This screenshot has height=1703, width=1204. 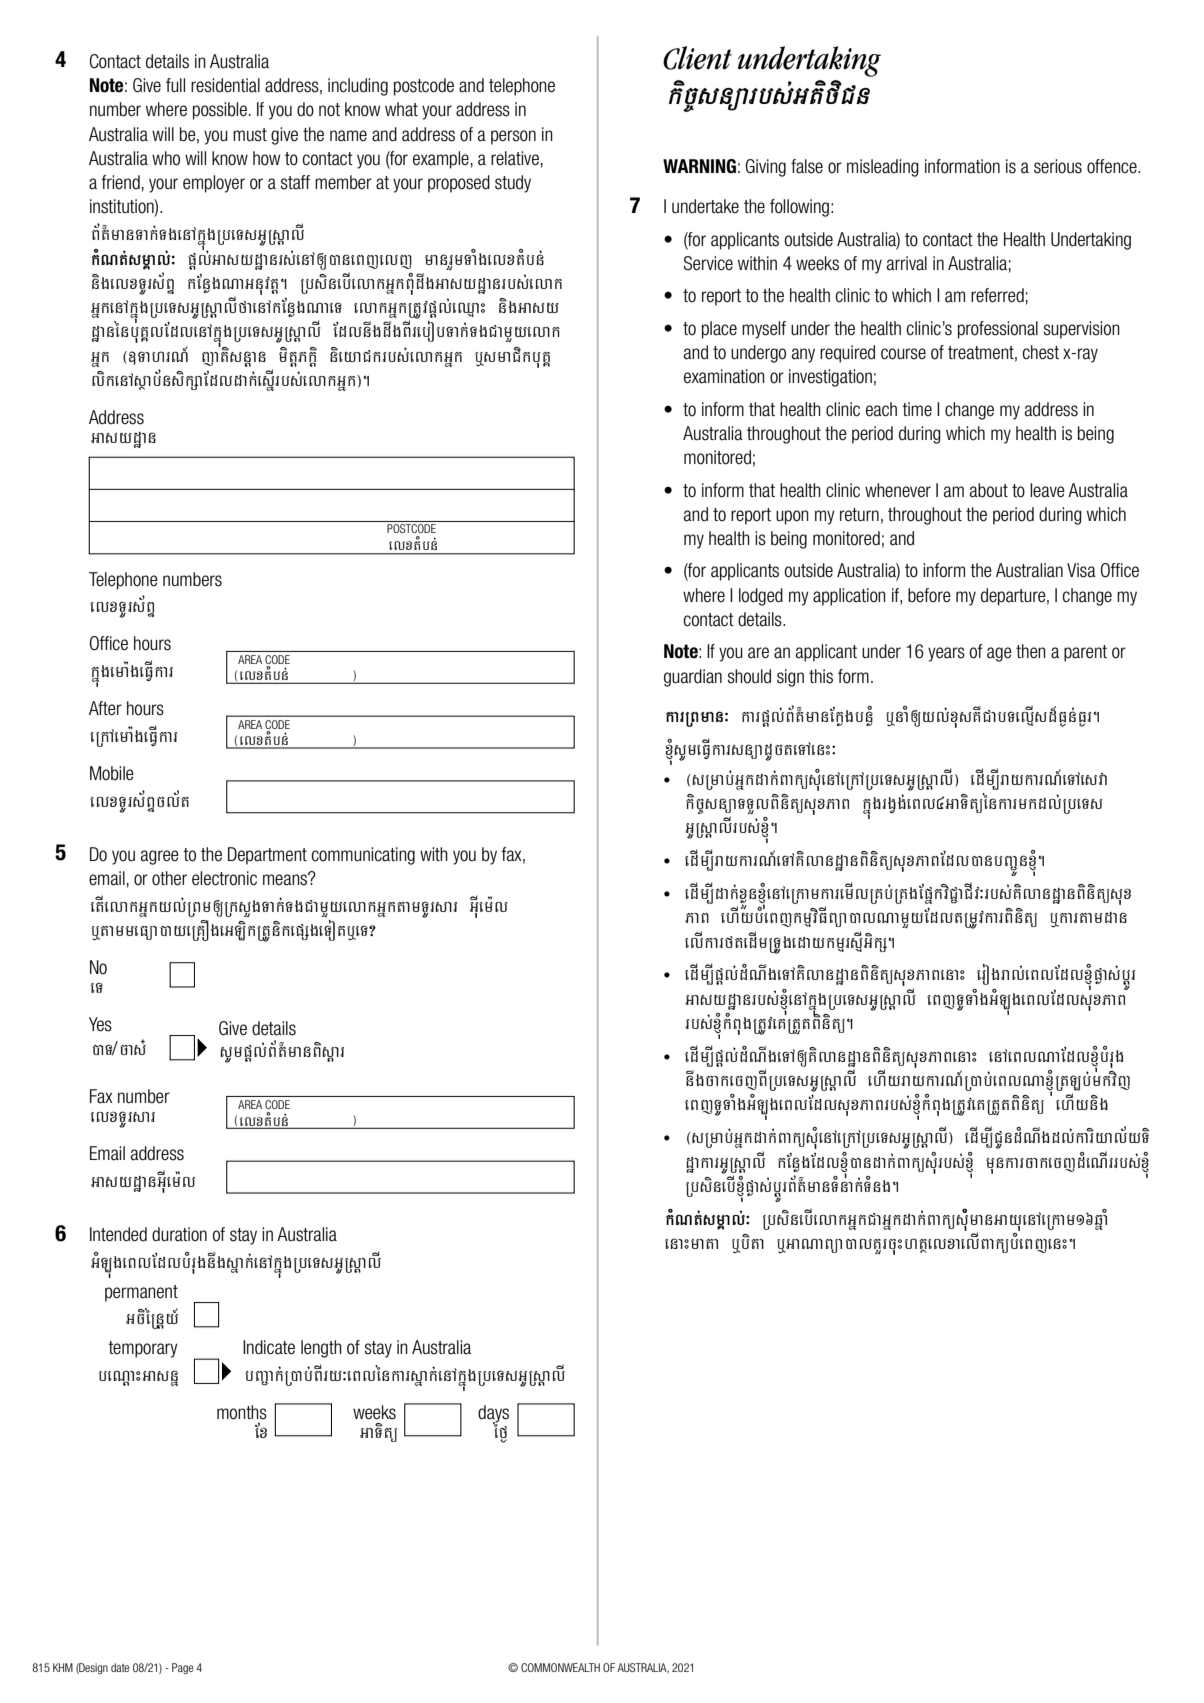 What do you see at coordinates (513, 137) in the screenshot?
I see `person` at bounding box center [513, 137].
